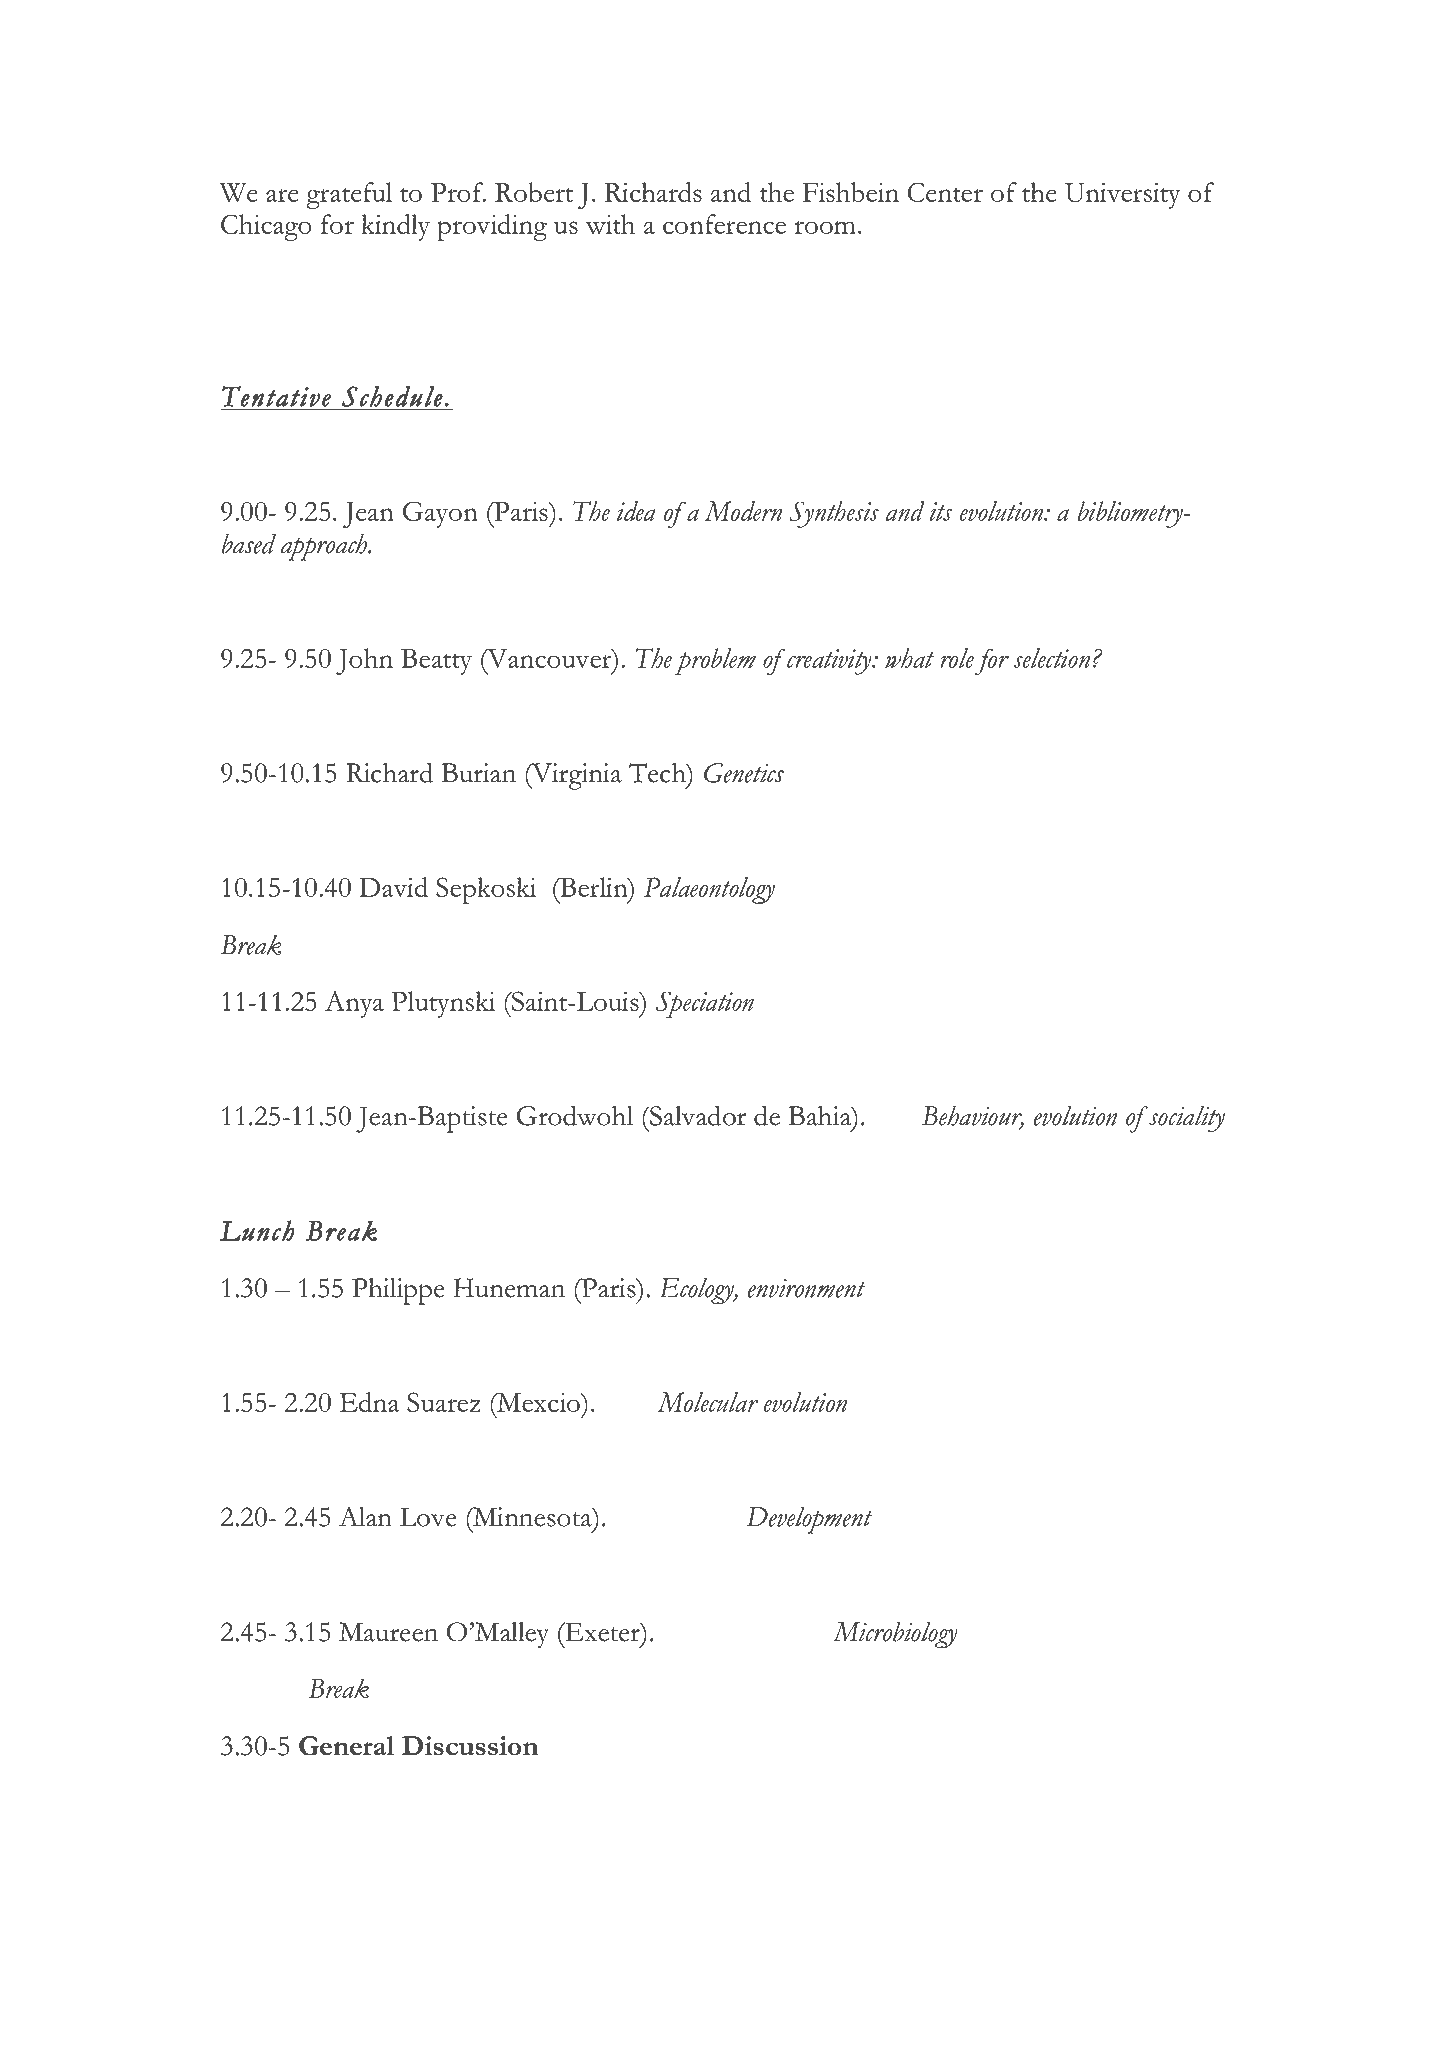 The height and width of the document is (2051, 1449). Describe the element at coordinates (724, 224) in the document. I see `conference` at that location.
